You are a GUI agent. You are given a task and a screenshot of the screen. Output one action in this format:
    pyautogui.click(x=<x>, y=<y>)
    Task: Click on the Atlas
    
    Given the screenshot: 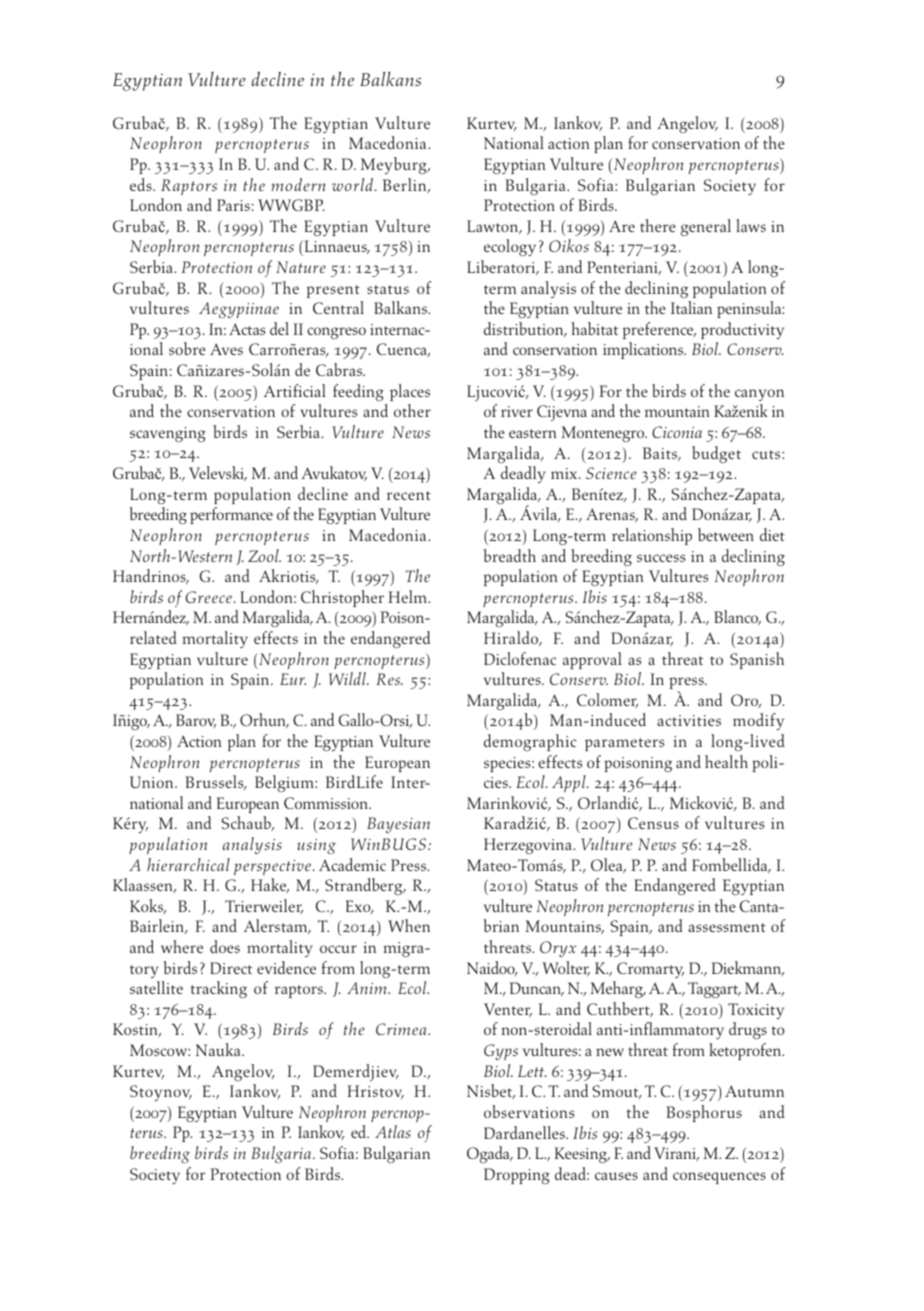 What is the action you would take?
    pyautogui.click(x=393, y=1131)
